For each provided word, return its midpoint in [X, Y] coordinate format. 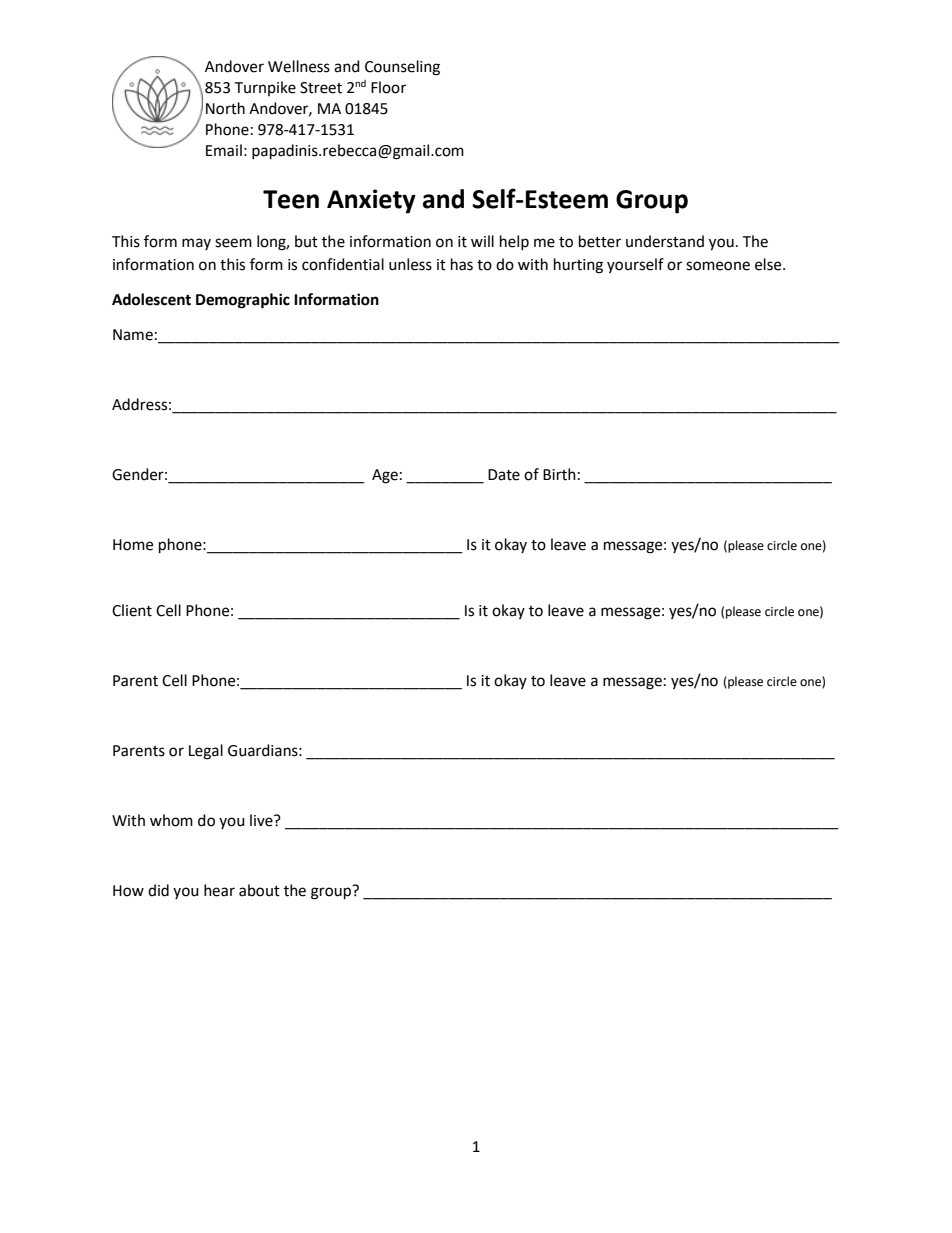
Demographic [243, 301]
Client [132, 610]
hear [219, 890]
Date [504, 475]
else [769, 264]
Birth [559, 474]
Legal [206, 752]
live [262, 820]
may [196, 244]
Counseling [402, 68]
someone [718, 266]
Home [133, 545]
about [259, 890]
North [225, 108]
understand [665, 241]
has [462, 264]
